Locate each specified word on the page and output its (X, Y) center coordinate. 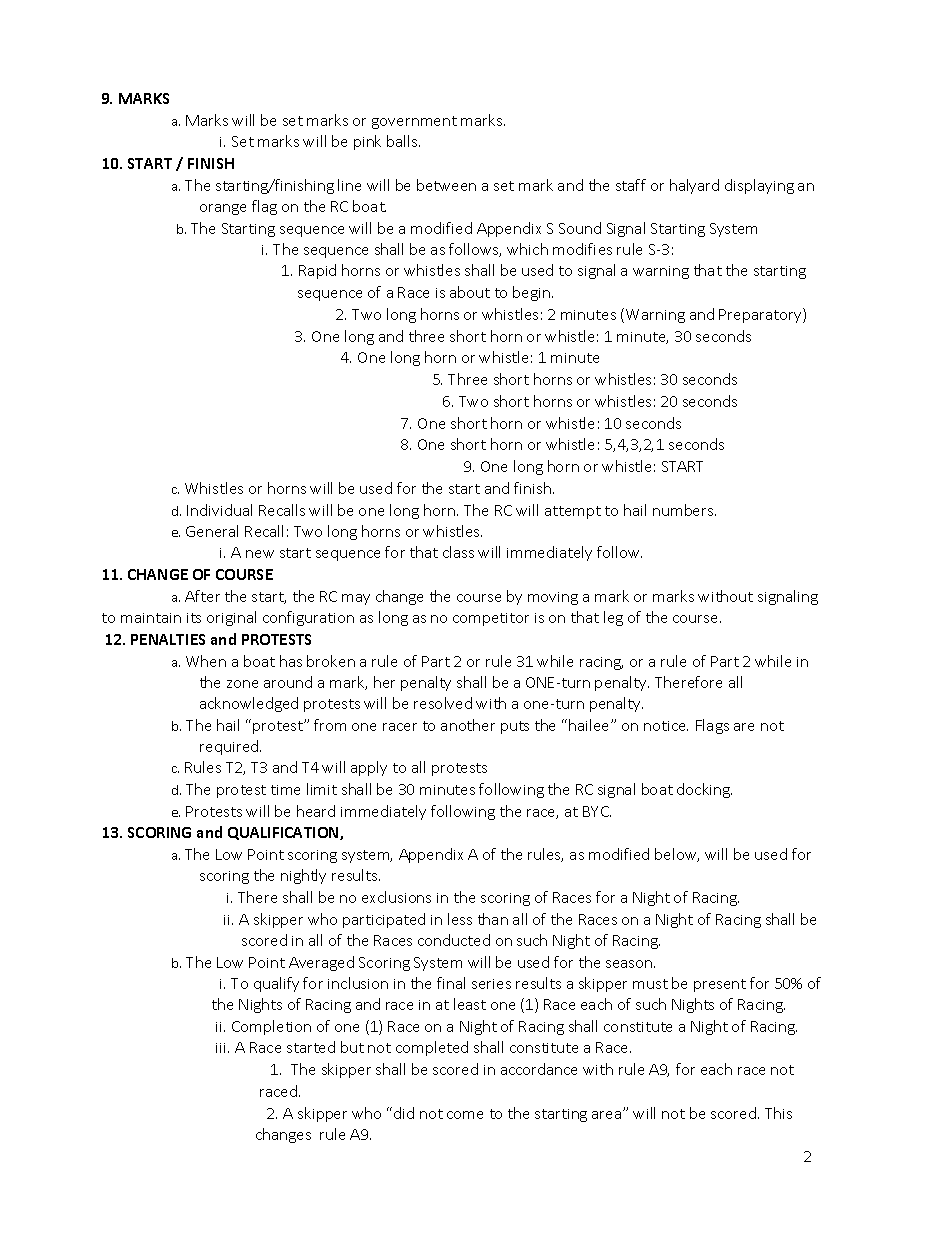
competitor (491, 619)
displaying (759, 186)
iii (222, 1048)
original (231, 618)
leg (613, 618)
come (465, 1115)
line (349, 185)
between (446, 185)
